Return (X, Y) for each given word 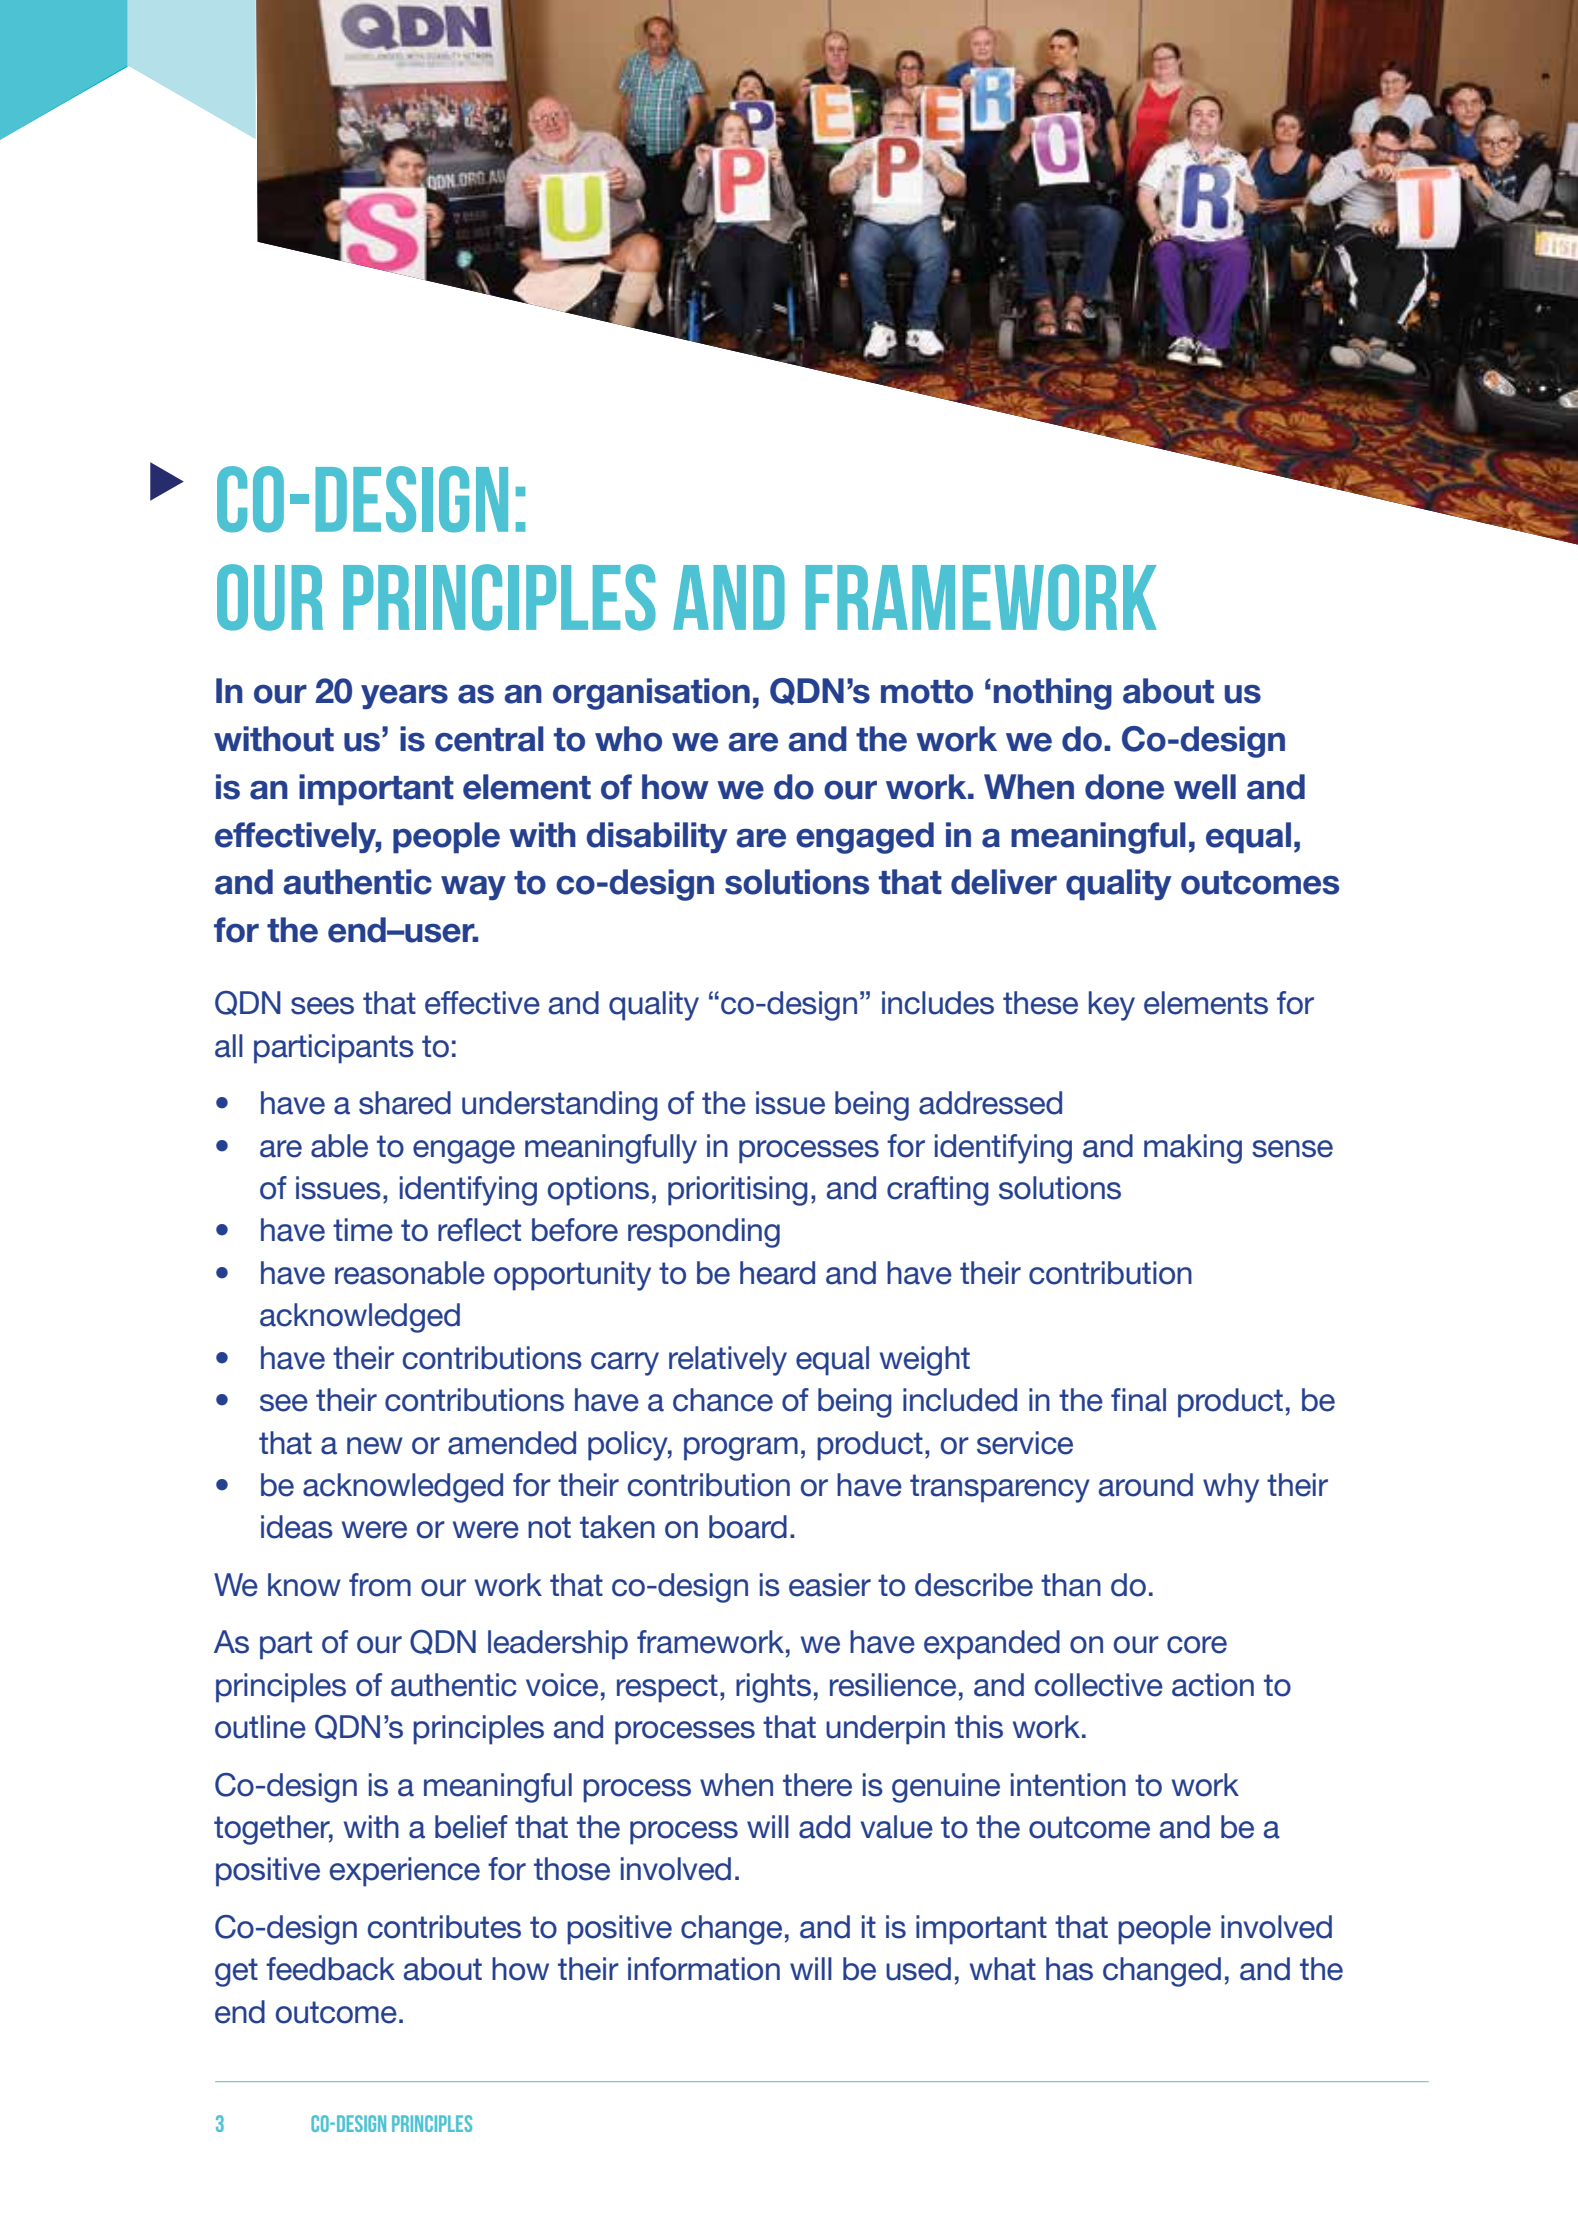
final (1138, 1400)
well (1205, 787)
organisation (651, 694)
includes (938, 1003)
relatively (728, 1361)
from (380, 1585)
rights (773, 1688)
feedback (330, 1969)
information (704, 1969)
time (363, 1230)
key (1112, 1006)
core (1197, 1645)
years (404, 696)
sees (322, 1006)
